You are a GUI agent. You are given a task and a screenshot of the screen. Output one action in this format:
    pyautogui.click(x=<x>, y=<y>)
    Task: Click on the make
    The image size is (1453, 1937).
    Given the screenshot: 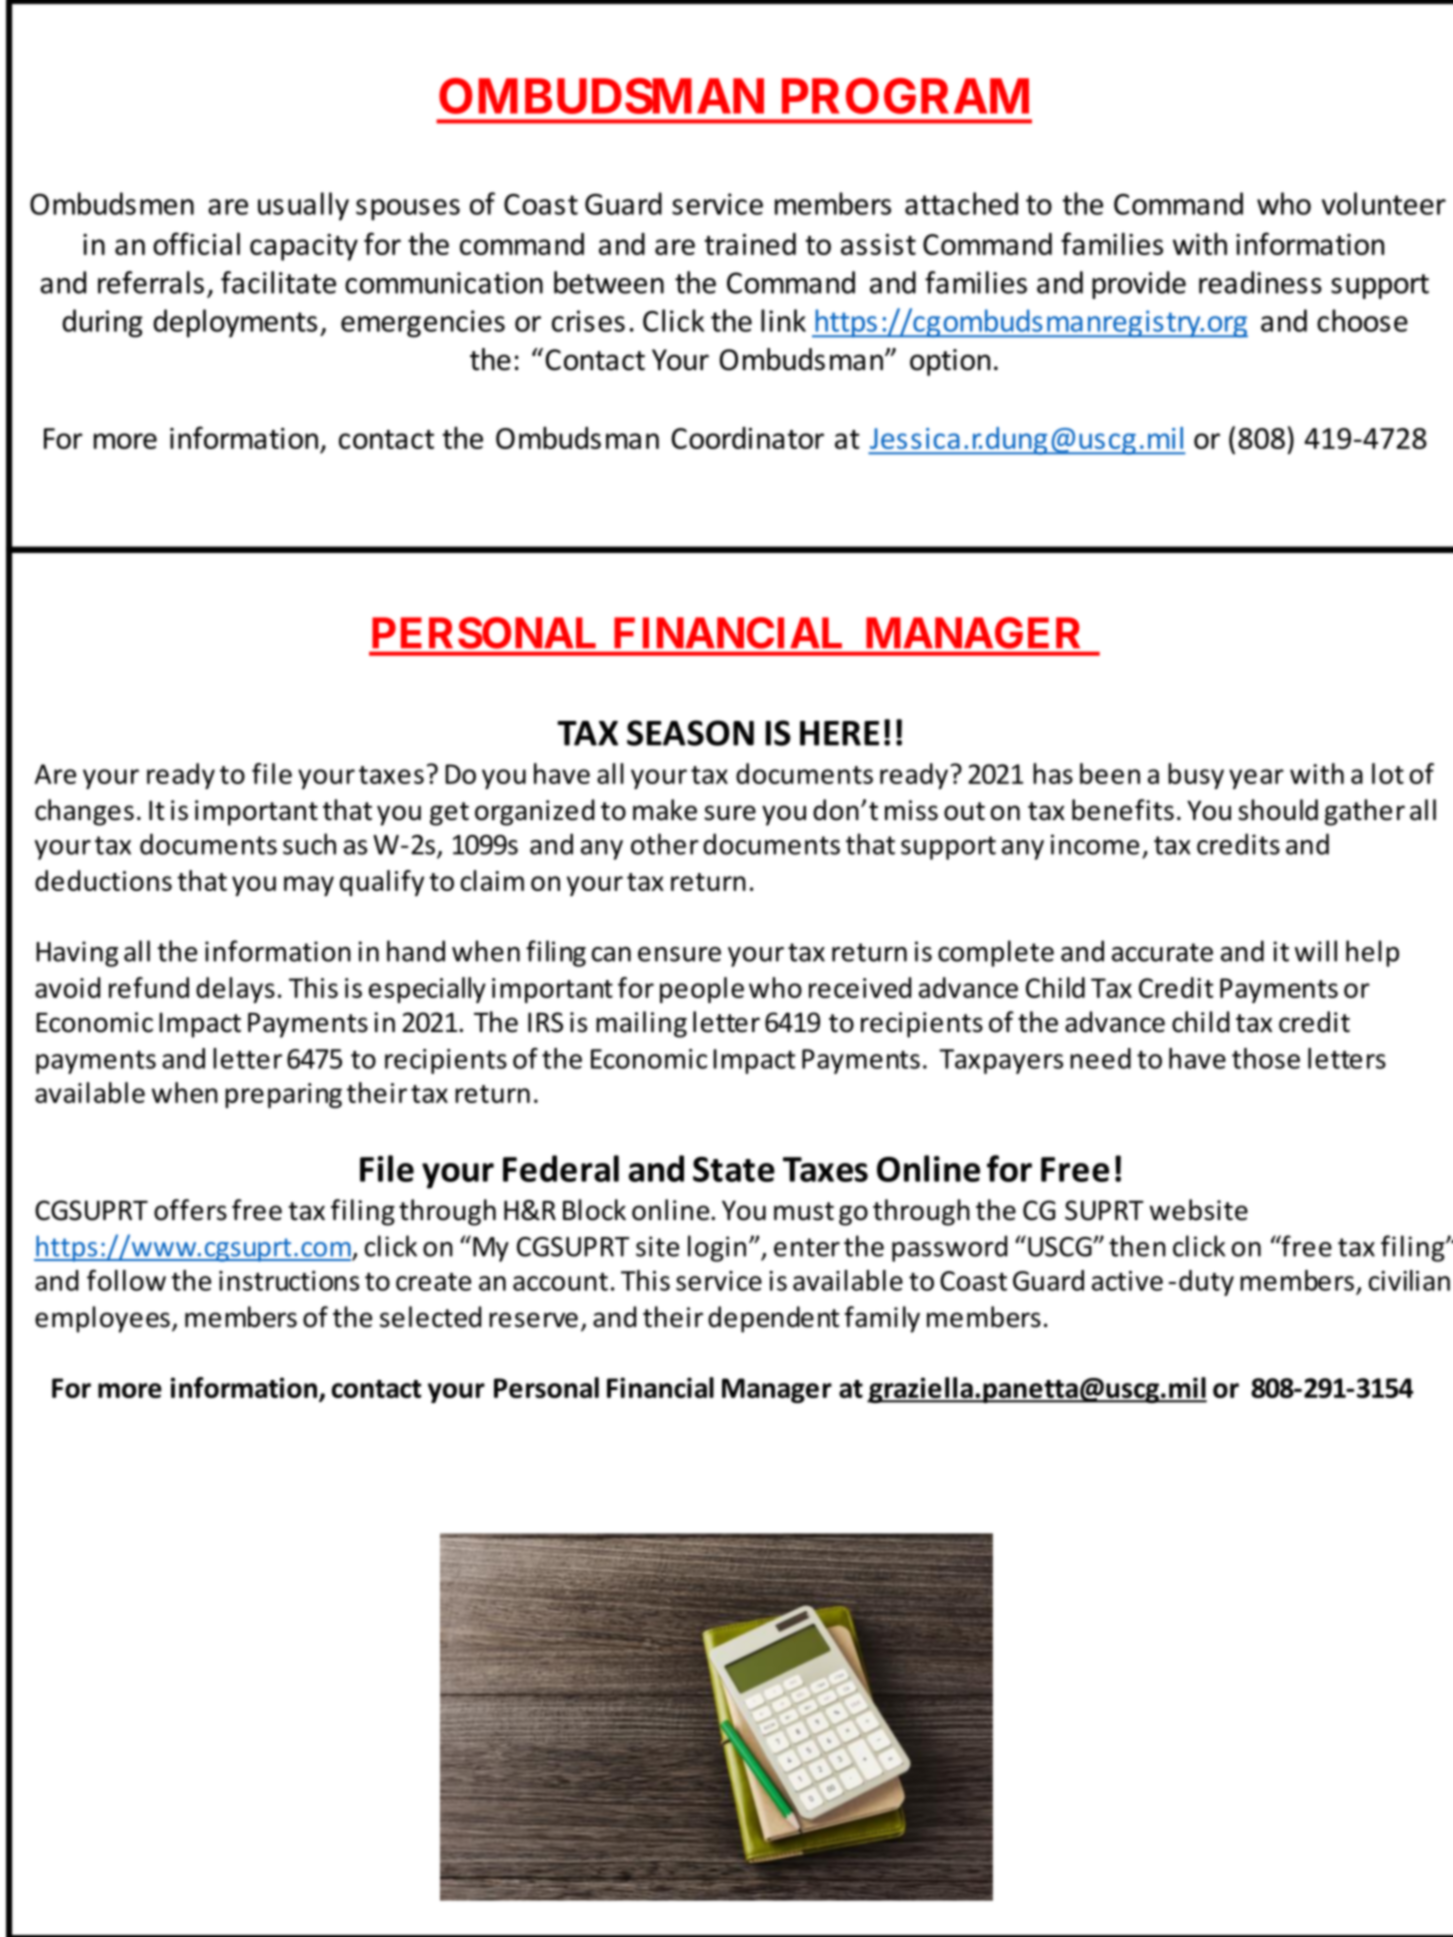 What is the action you would take?
    pyautogui.click(x=665, y=810)
